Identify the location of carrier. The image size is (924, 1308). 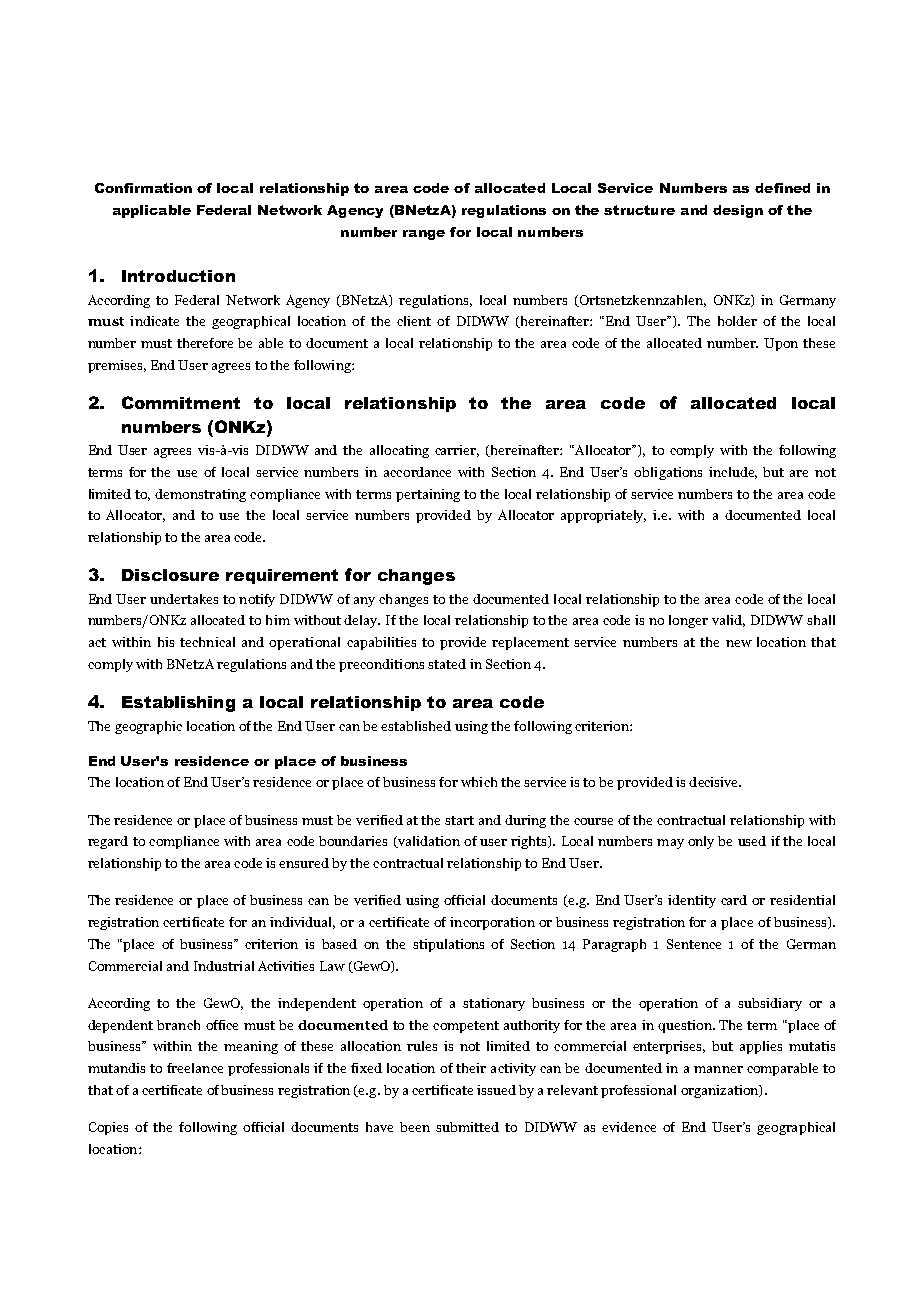
(457, 451).
